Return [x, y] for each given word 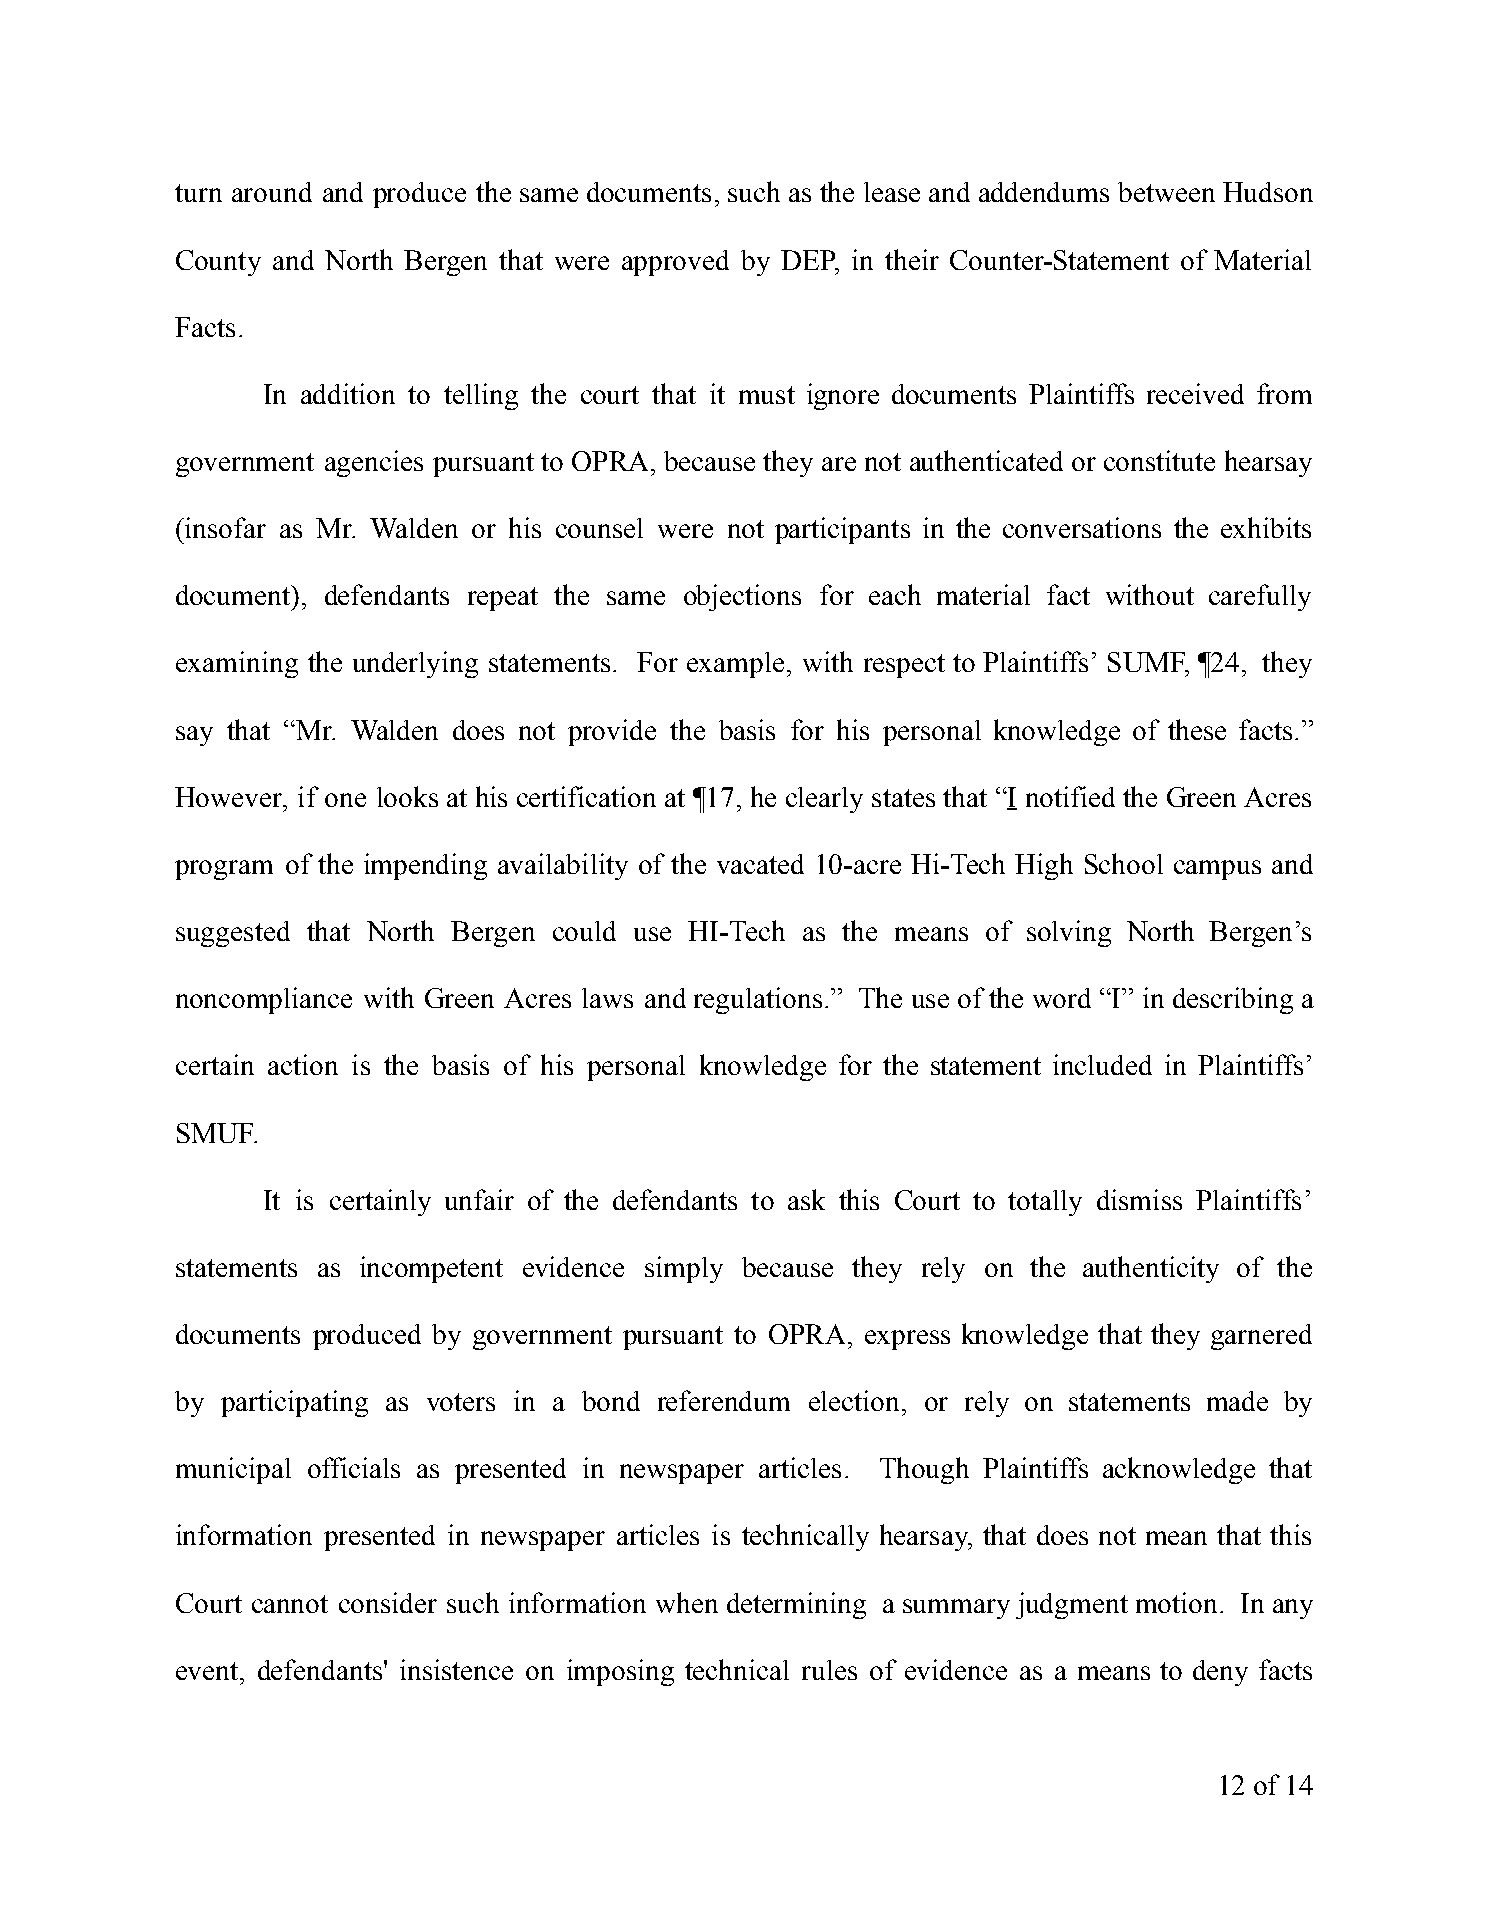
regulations [758, 1000]
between [1166, 192]
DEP [809, 260]
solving [1069, 933]
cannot [290, 1604]
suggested [233, 934]
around [272, 192]
